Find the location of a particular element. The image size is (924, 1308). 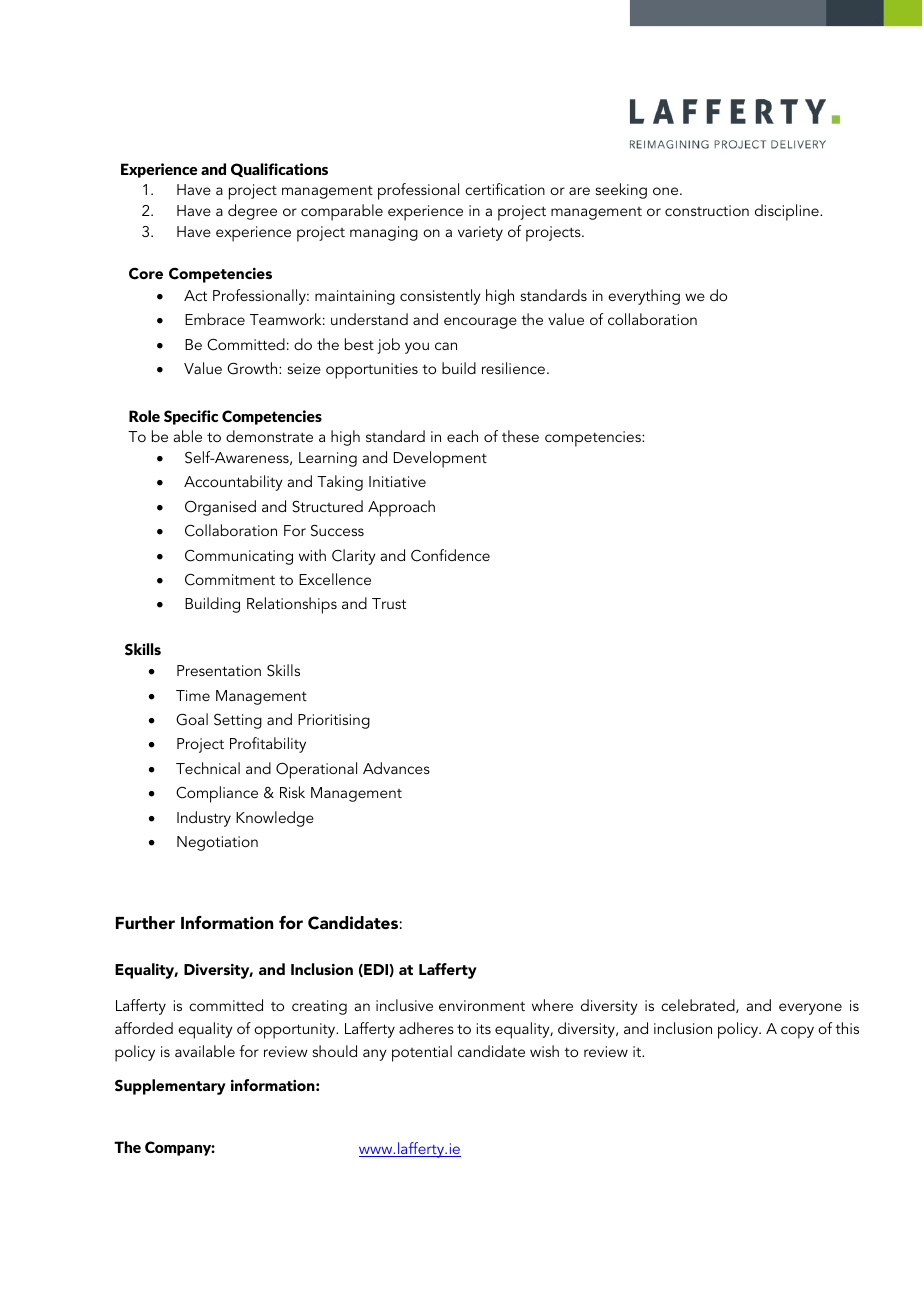

Growth is located at coordinates (253, 368).
